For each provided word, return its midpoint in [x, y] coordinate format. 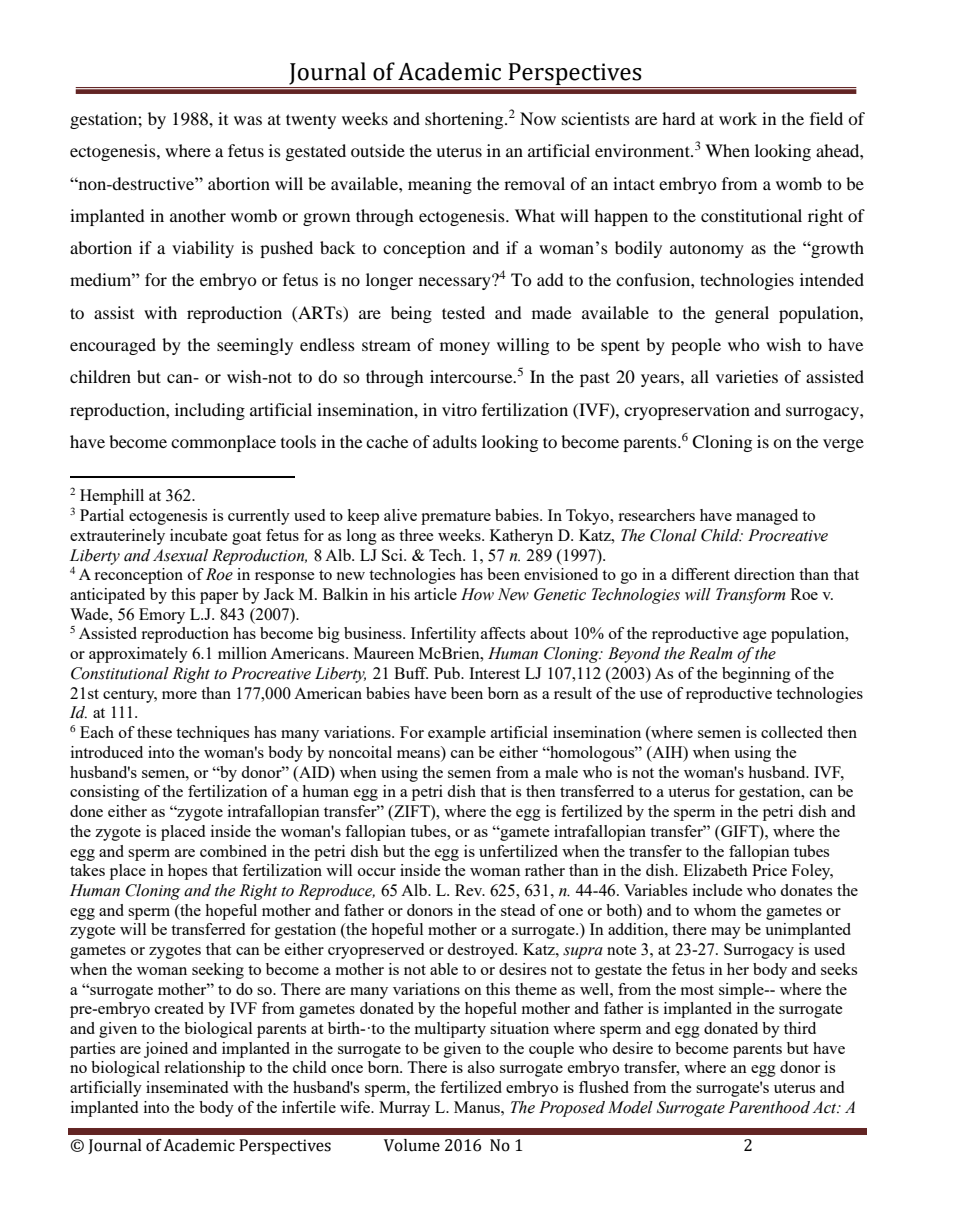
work [738, 118]
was [248, 120]
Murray [404, 1109]
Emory [162, 616]
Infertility [443, 635]
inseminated [187, 1087]
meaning [440, 185]
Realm [710, 653]
